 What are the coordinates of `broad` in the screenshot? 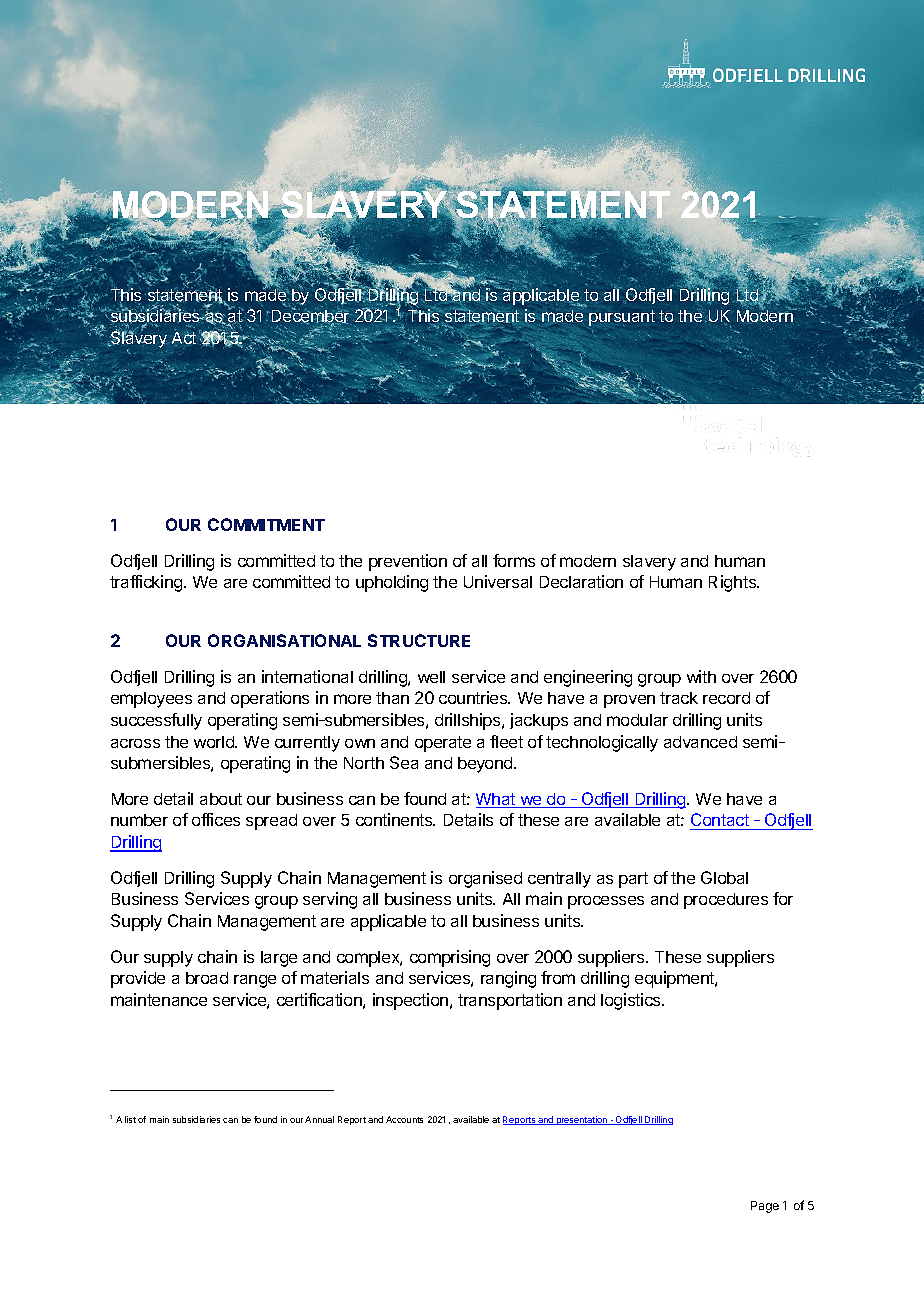 It's located at (207, 978).
